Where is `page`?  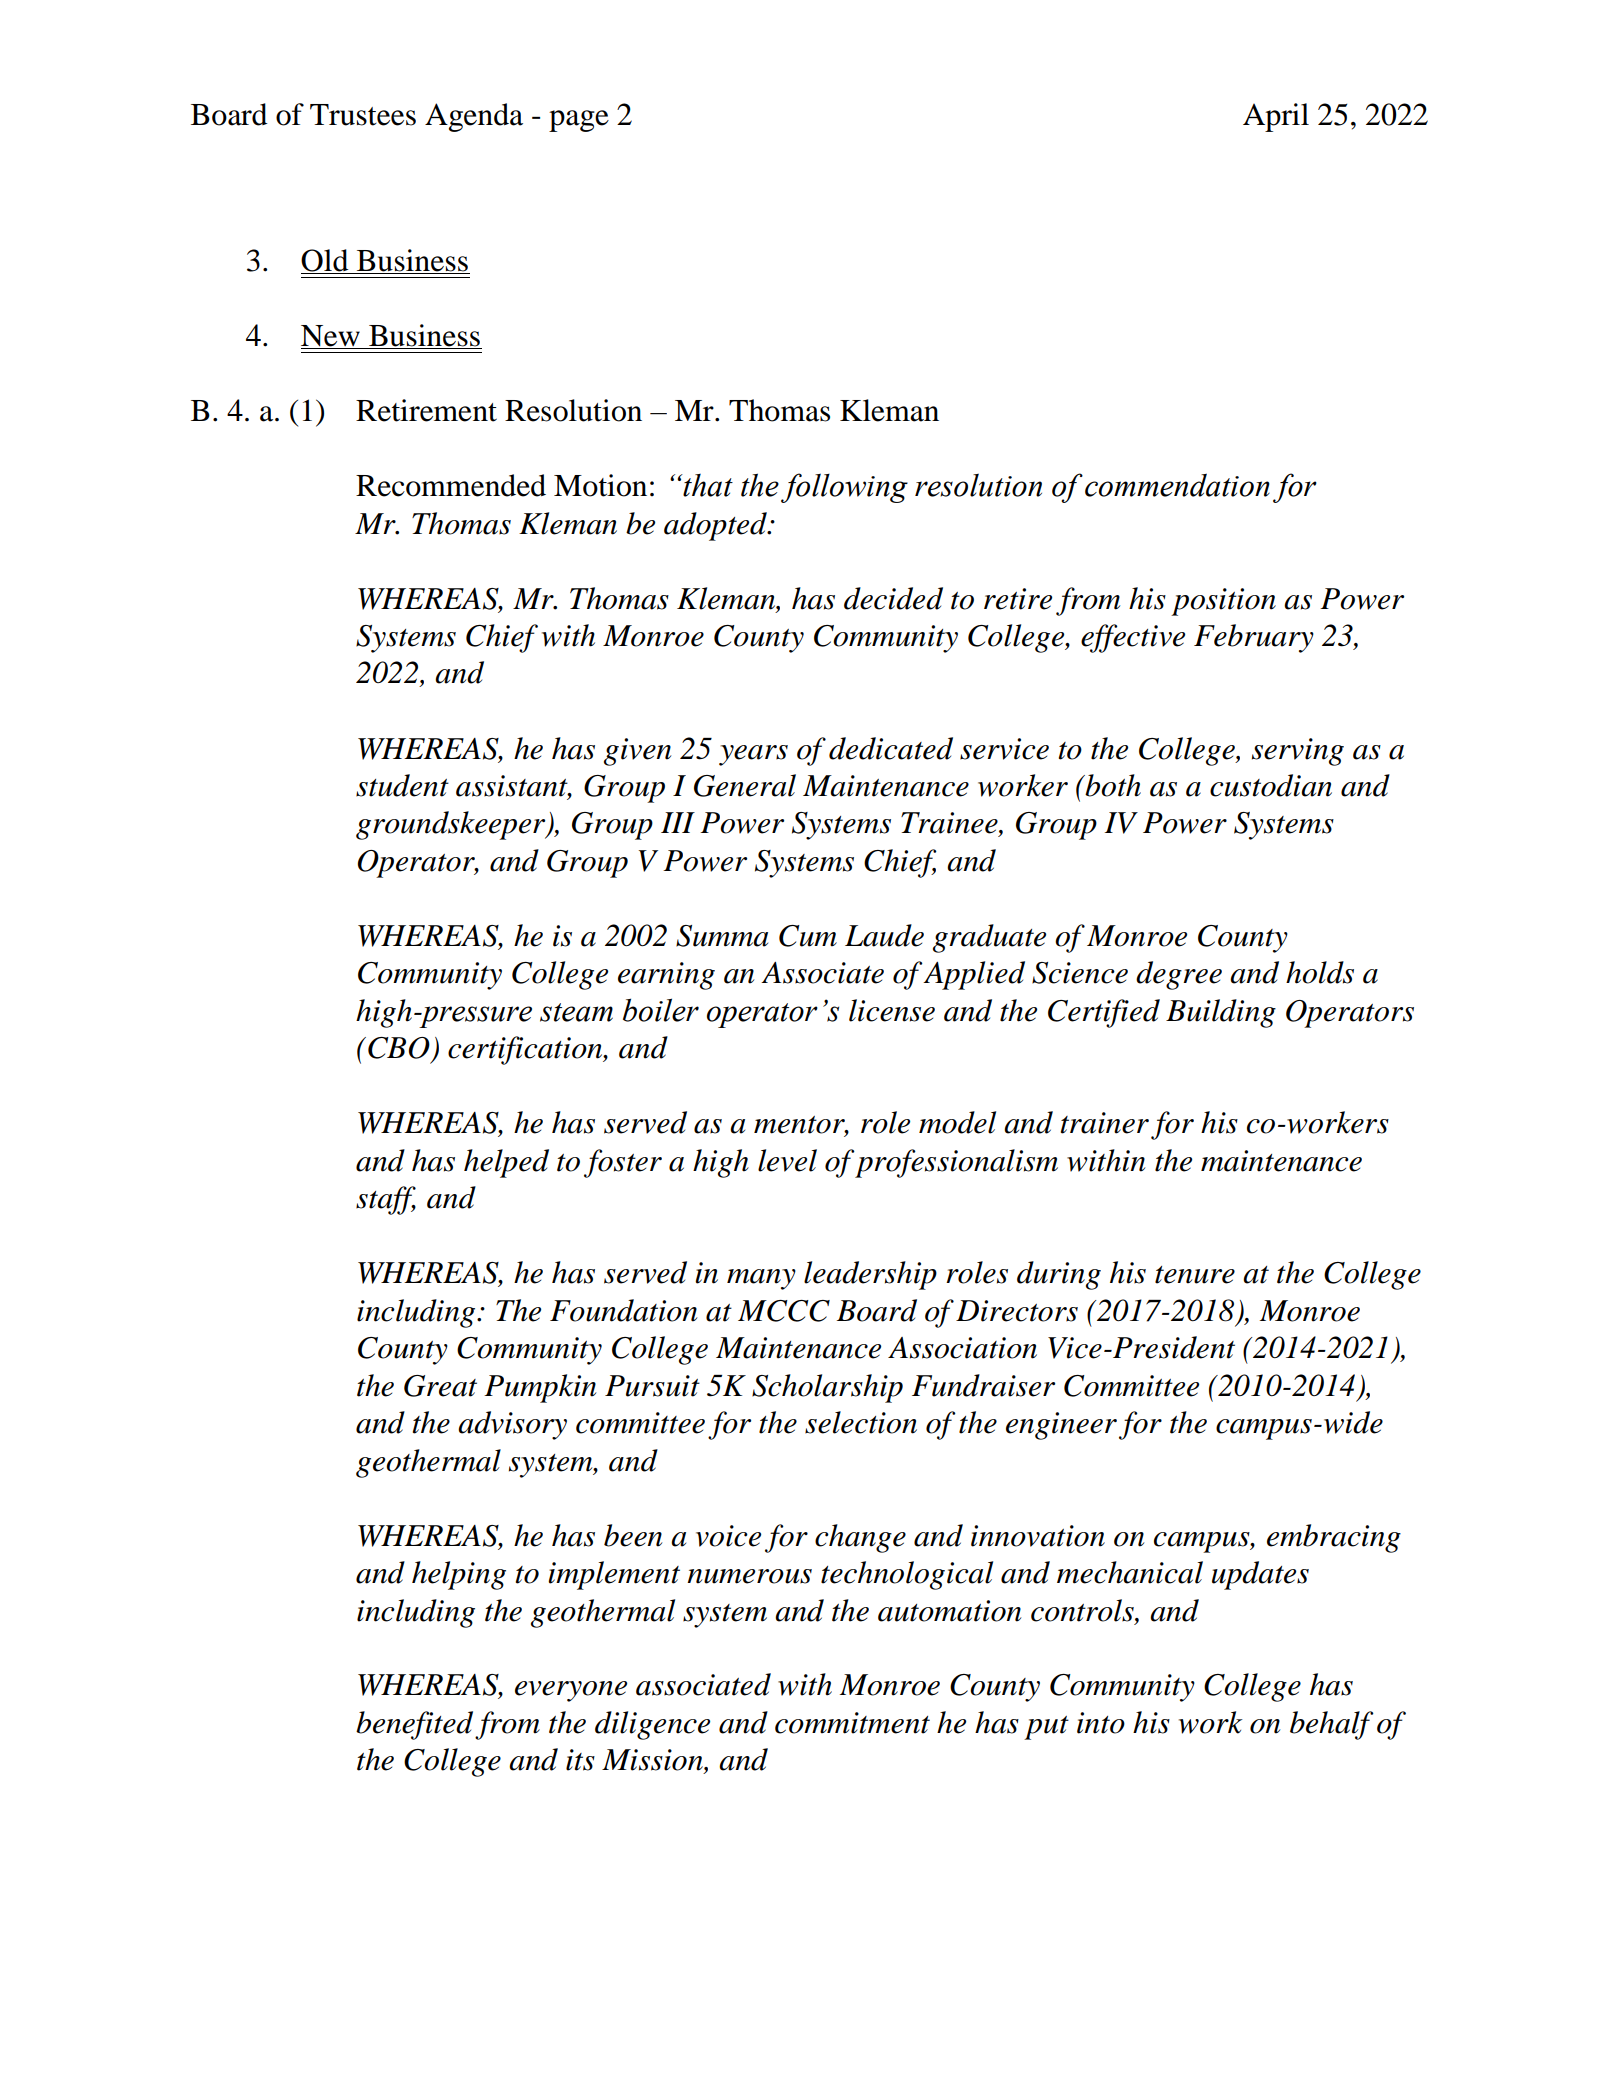 page is located at coordinates (579, 121).
